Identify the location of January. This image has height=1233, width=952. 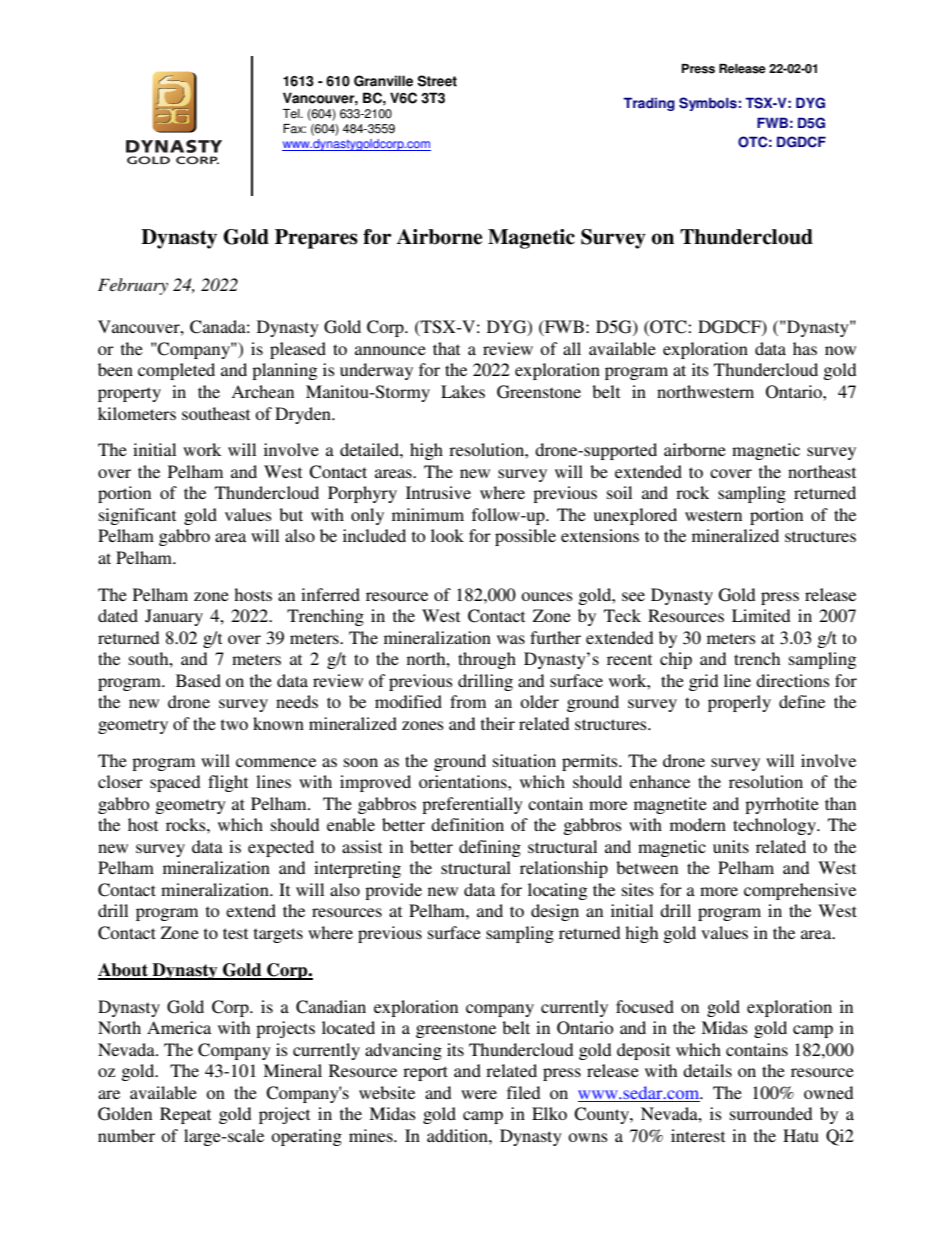
(174, 617).
